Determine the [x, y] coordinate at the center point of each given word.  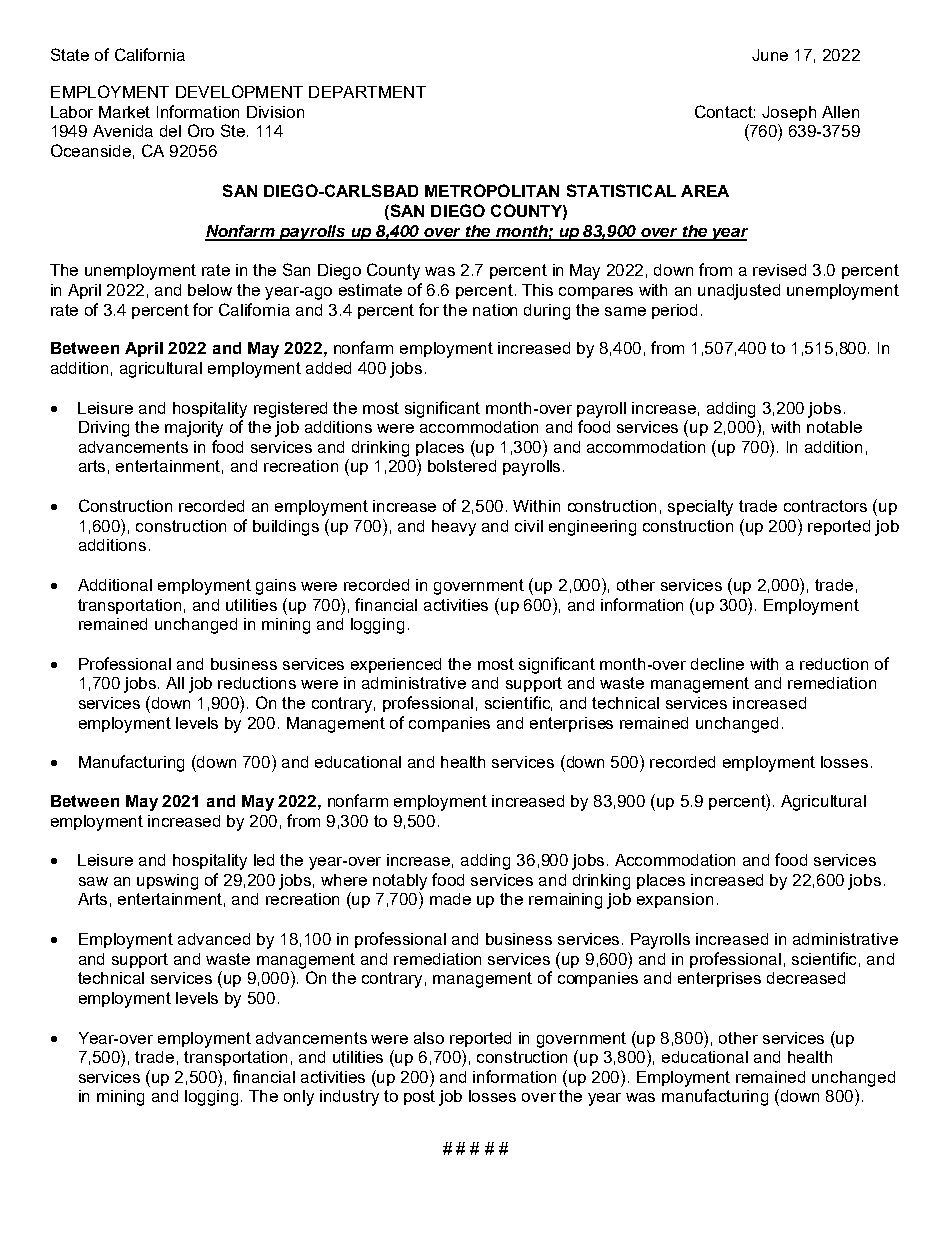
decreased [806, 978]
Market [124, 112]
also [429, 1038]
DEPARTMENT [367, 92]
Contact [725, 111]
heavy [454, 528]
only [299, 1098]
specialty [700, 508]
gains [276, 587]
